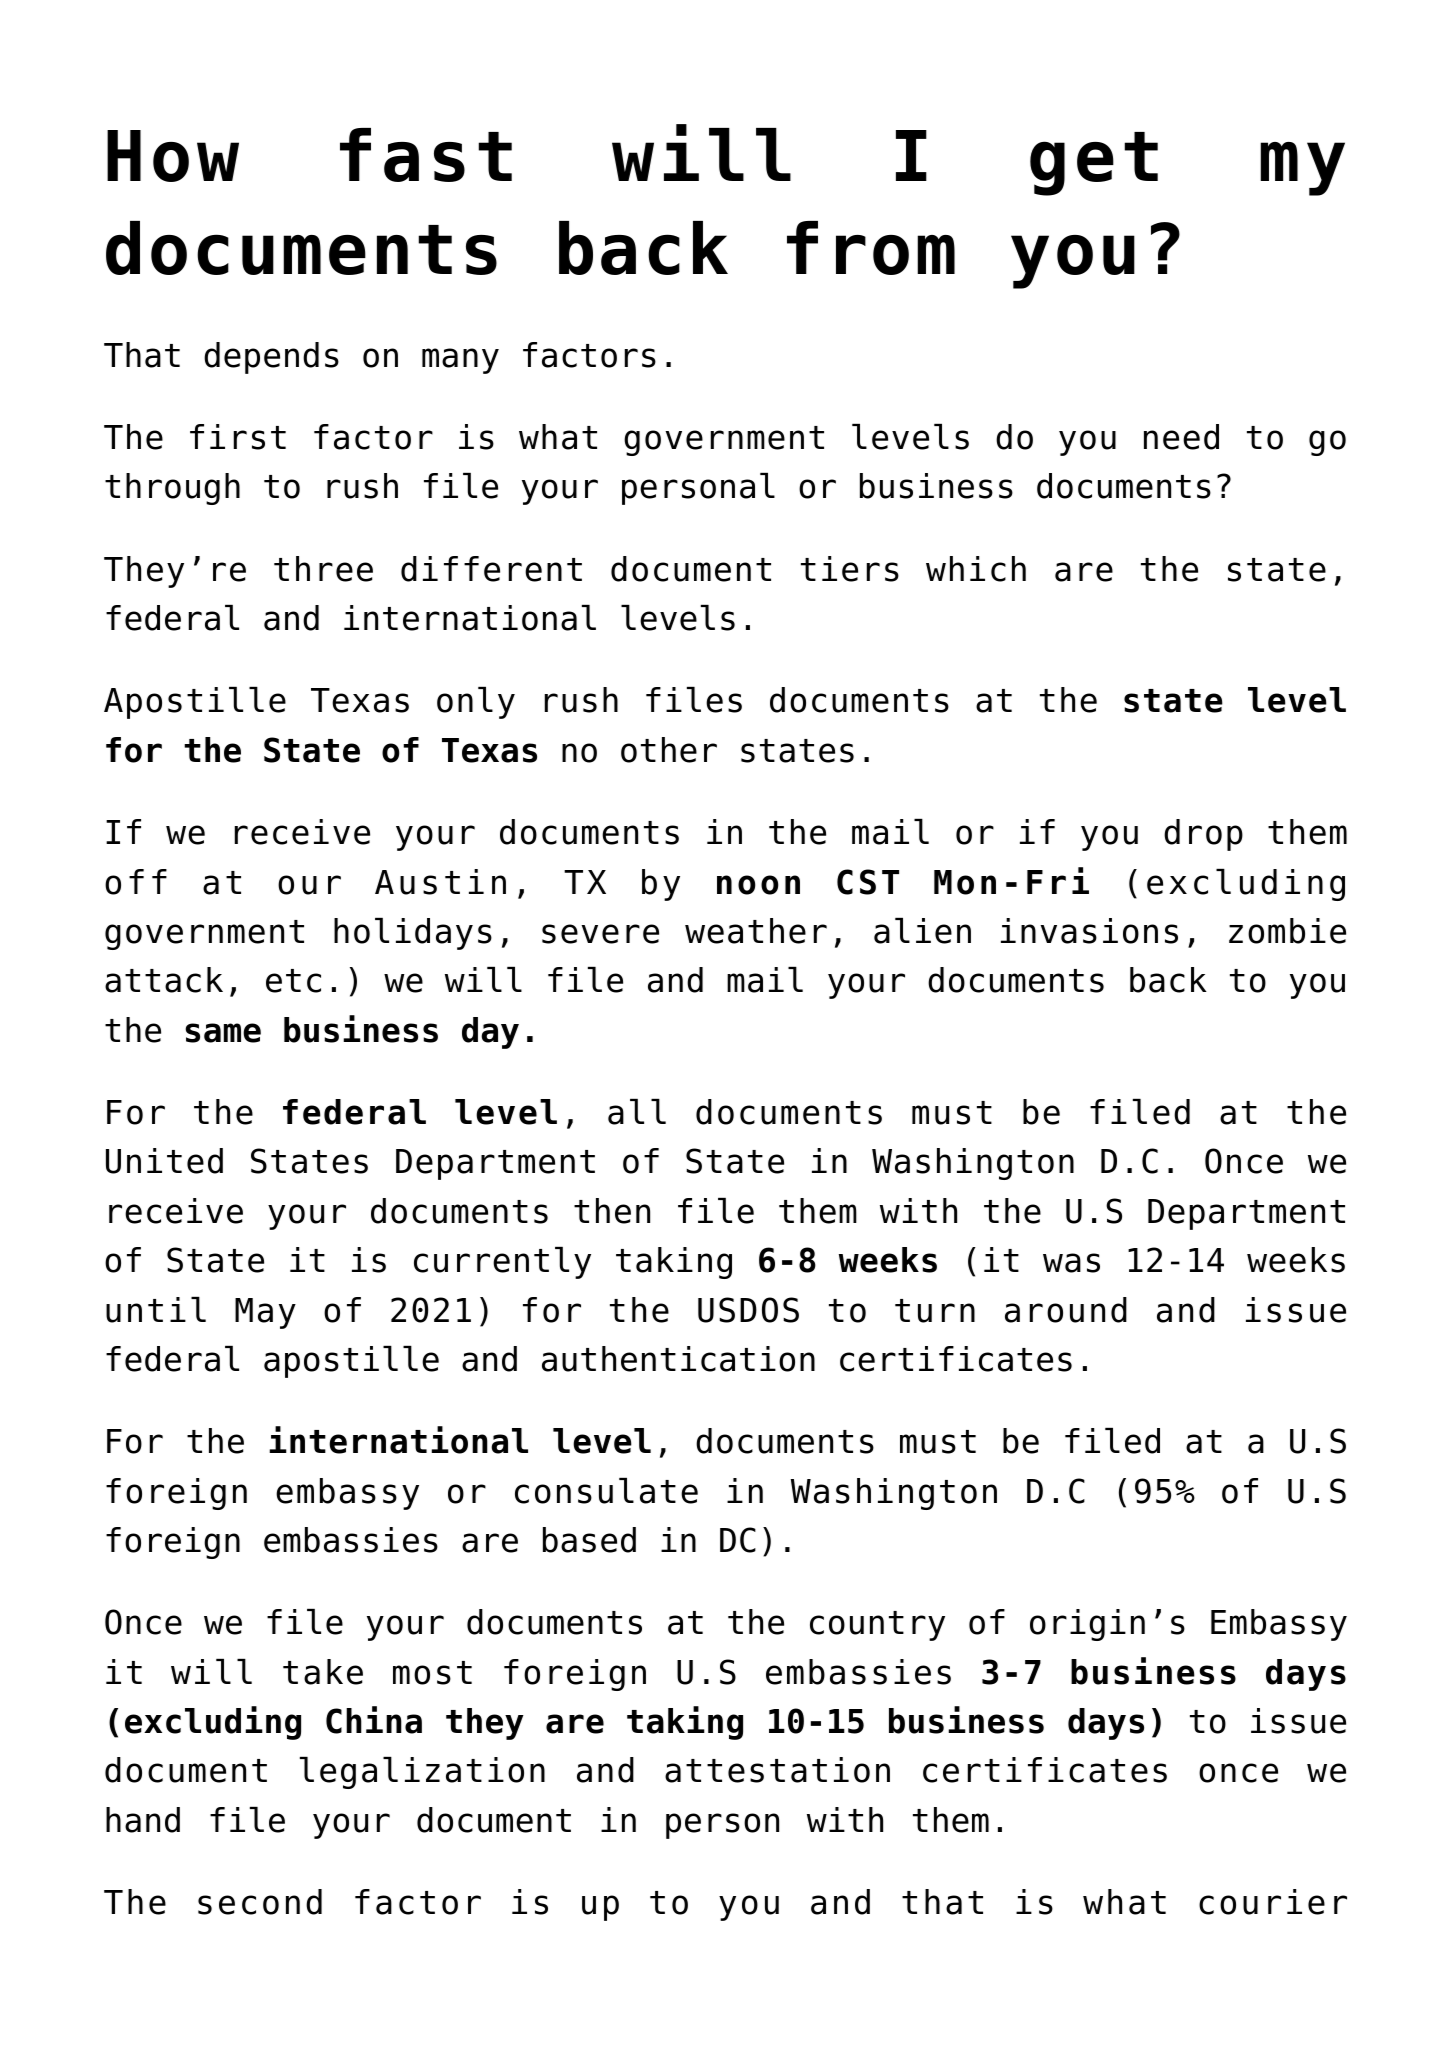  Describe the element at coordinates (850, 569) in the image. I see `tiers` at that location.
